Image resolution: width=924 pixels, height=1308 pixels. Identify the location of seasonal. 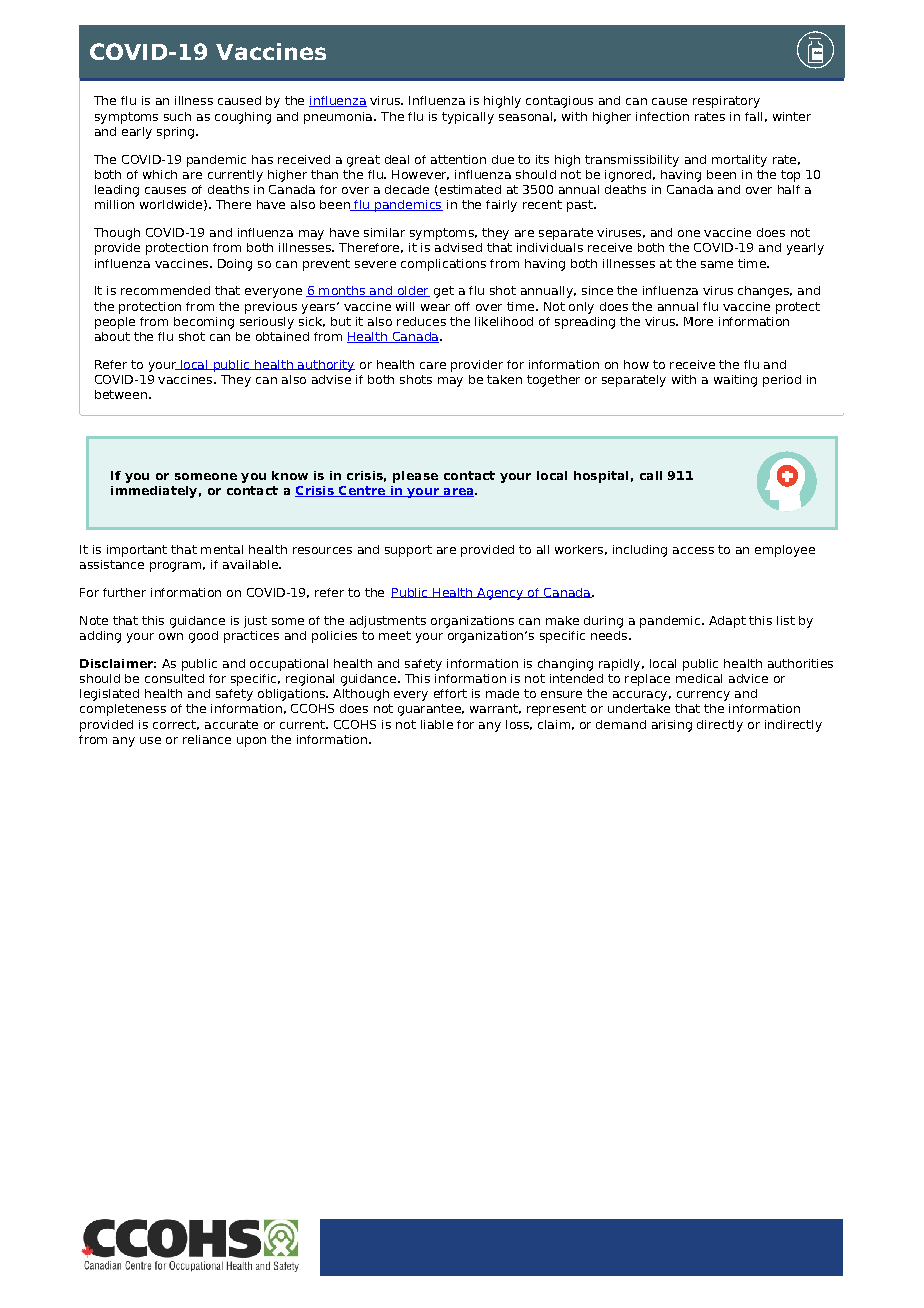
(525, 116).
